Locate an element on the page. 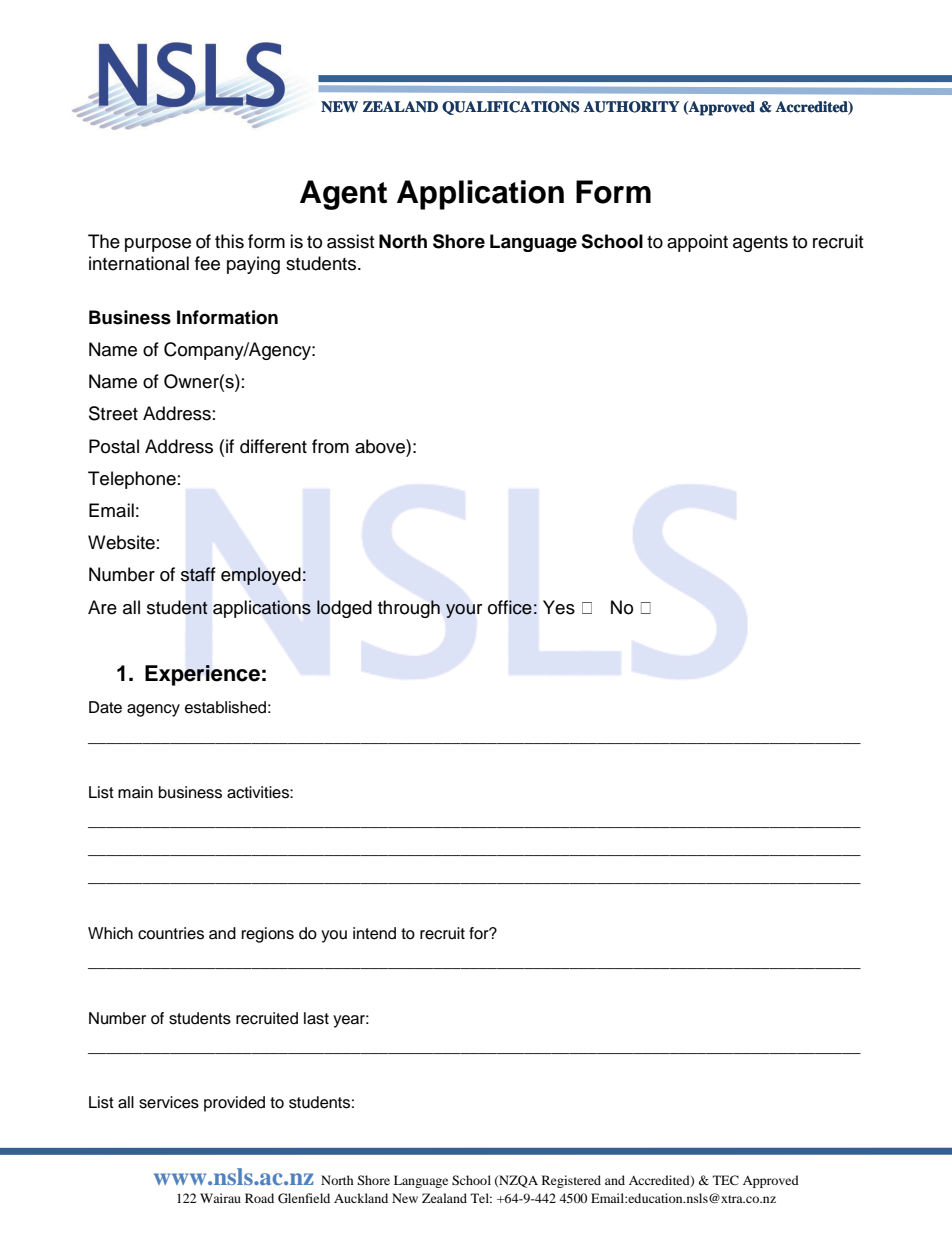 This page has height=1233, width=952. Experience is located at coordinates (202, 675).
